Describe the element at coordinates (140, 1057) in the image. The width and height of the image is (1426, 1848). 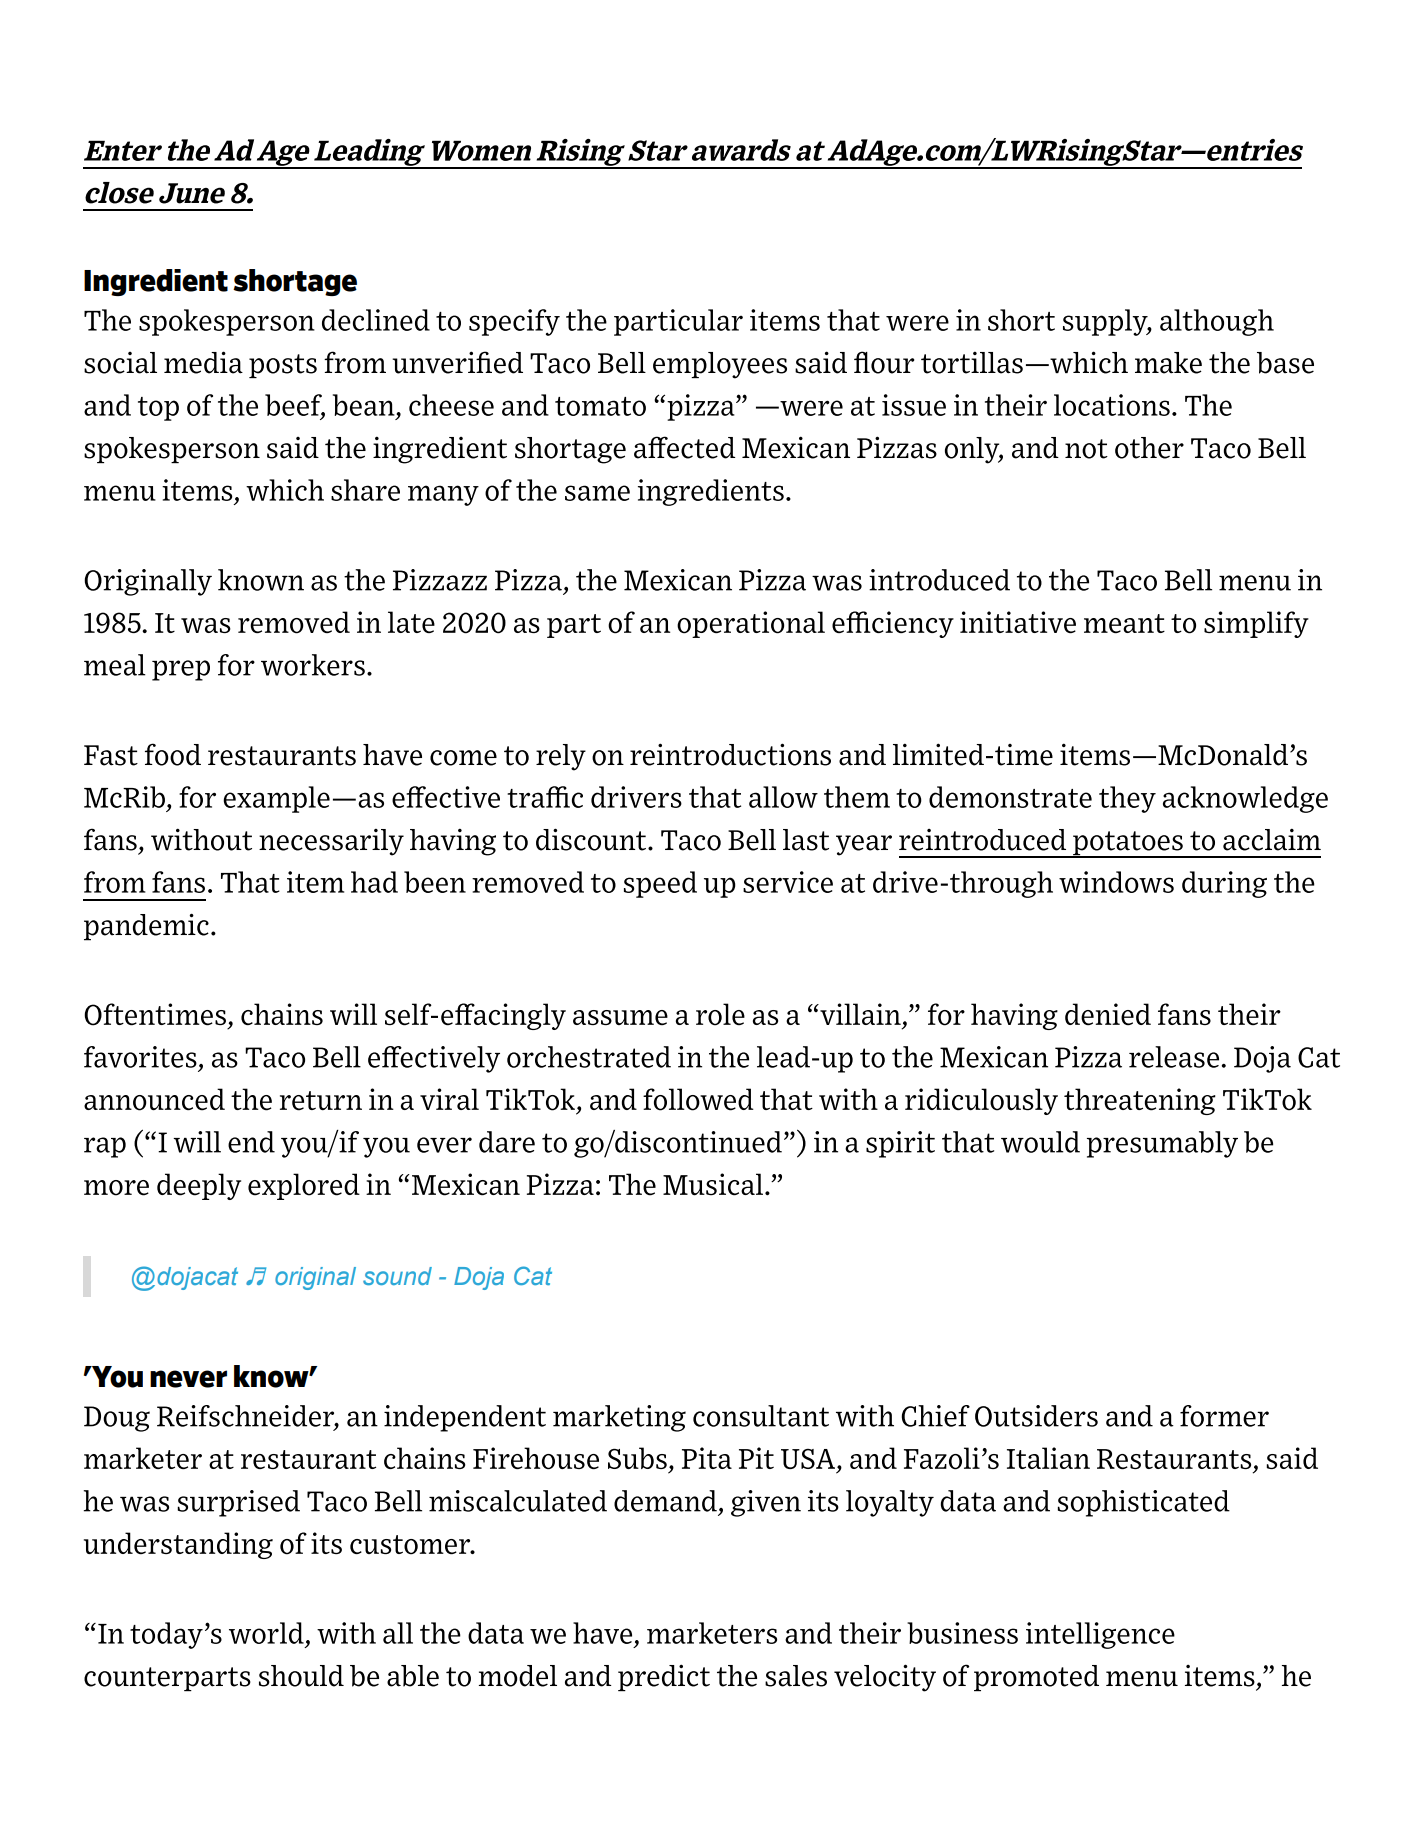
I see `favorites` at that location.
